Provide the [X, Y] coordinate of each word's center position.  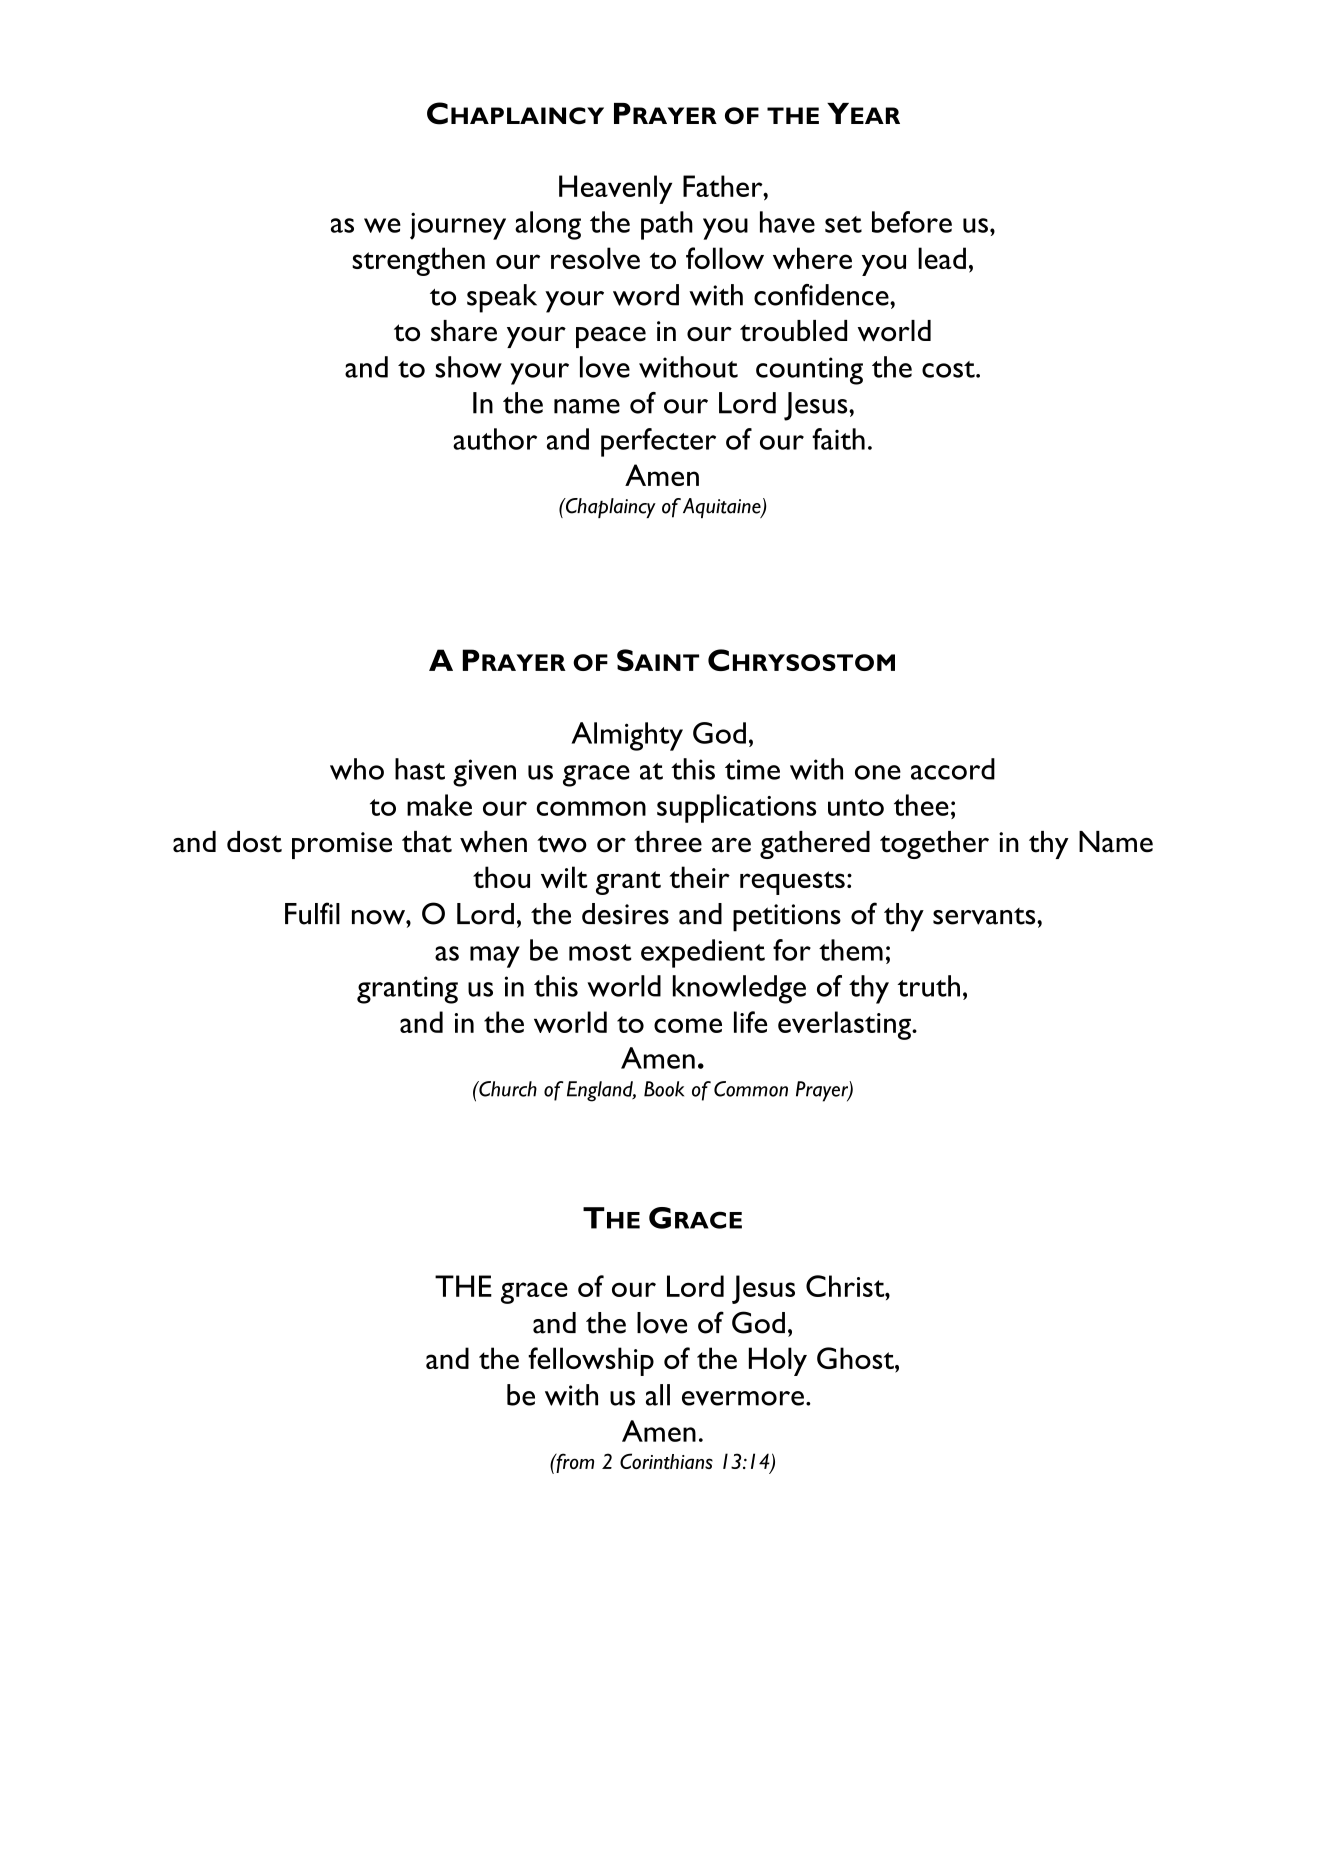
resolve [595, 258]
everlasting [845, 1025]
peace [611, 337]
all [658, 1395]
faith [838, 439]
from [574, 1463]
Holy [778, 1361]
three [668, 842]
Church [507, 1089]
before [912, 222]
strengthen [418, 261]
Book [664, 1089]
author [495, 439]
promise [342, 845]
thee [921, 805]
